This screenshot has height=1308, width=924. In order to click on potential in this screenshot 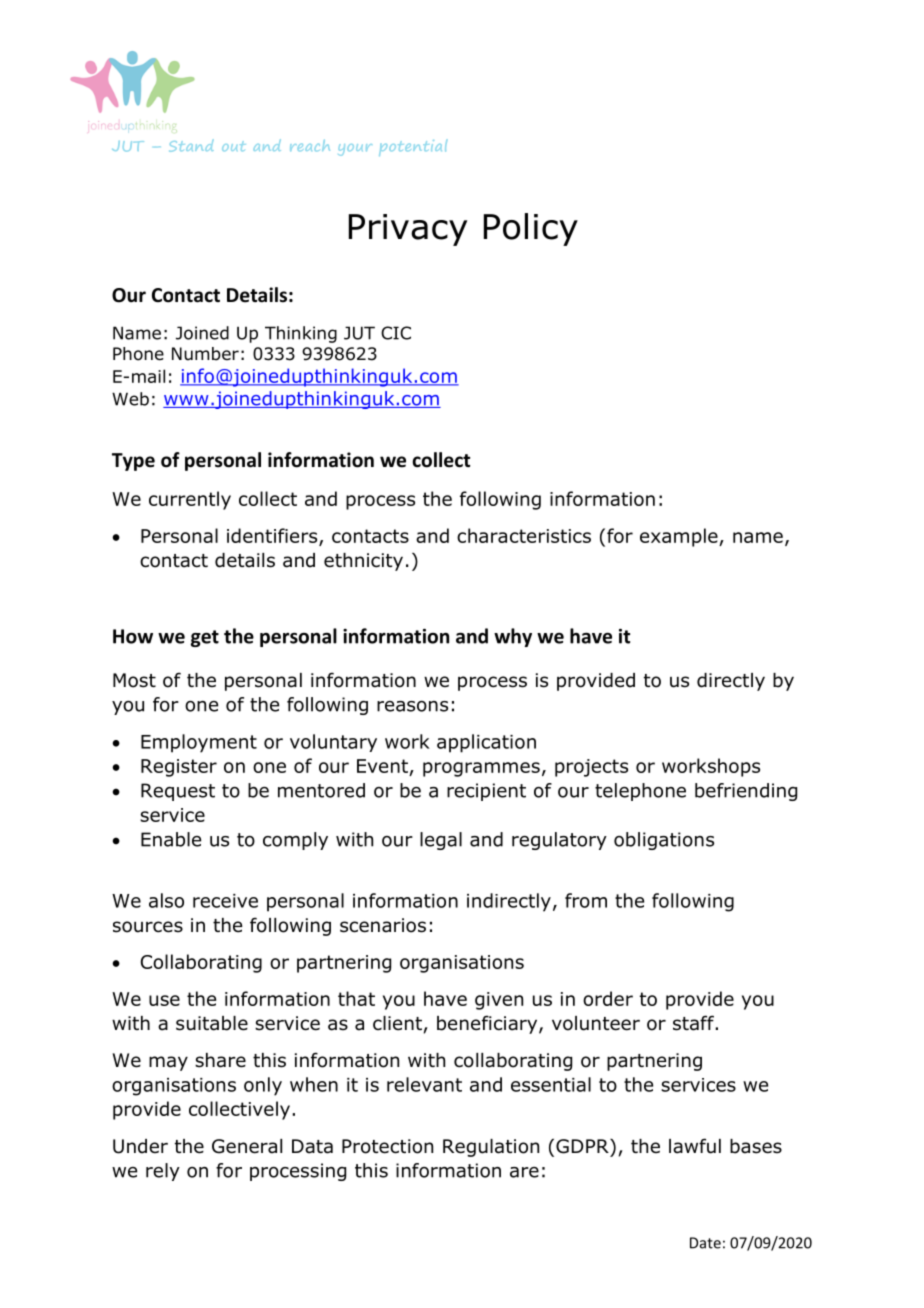, I will do `click(413, 148)`.
